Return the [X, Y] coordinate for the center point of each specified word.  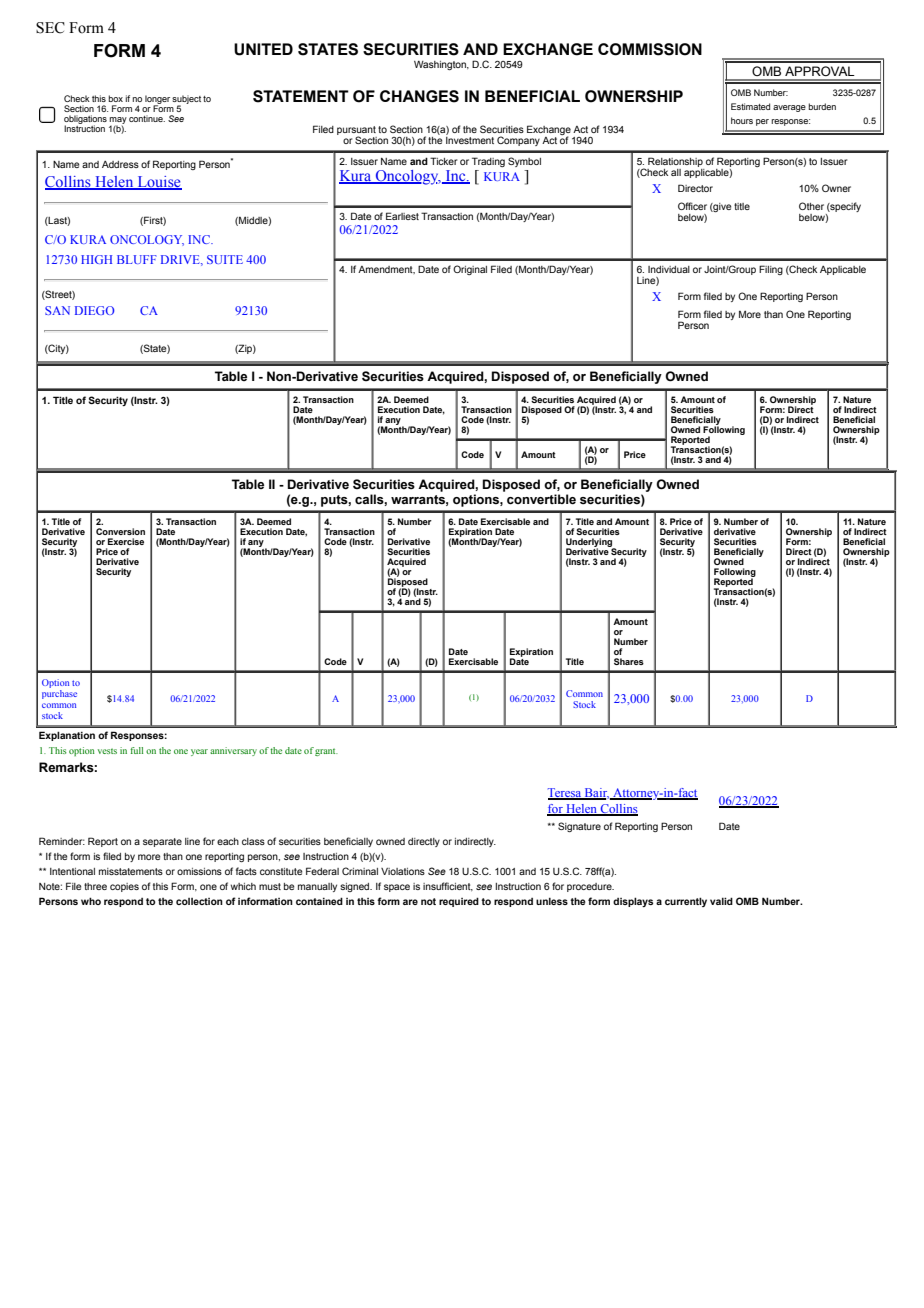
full [136, 750]
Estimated [750, 106]
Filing [771, 270]
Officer [692, 206]
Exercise [126, 541]
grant [326, 752]
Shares [629, 661]
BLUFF [137, 259]
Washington [441, 65]
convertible [541, 499]
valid [721, 901]
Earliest [402, 216]
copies [124, 887]
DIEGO [95, 310]
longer [157, 100]
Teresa [566, 794]
